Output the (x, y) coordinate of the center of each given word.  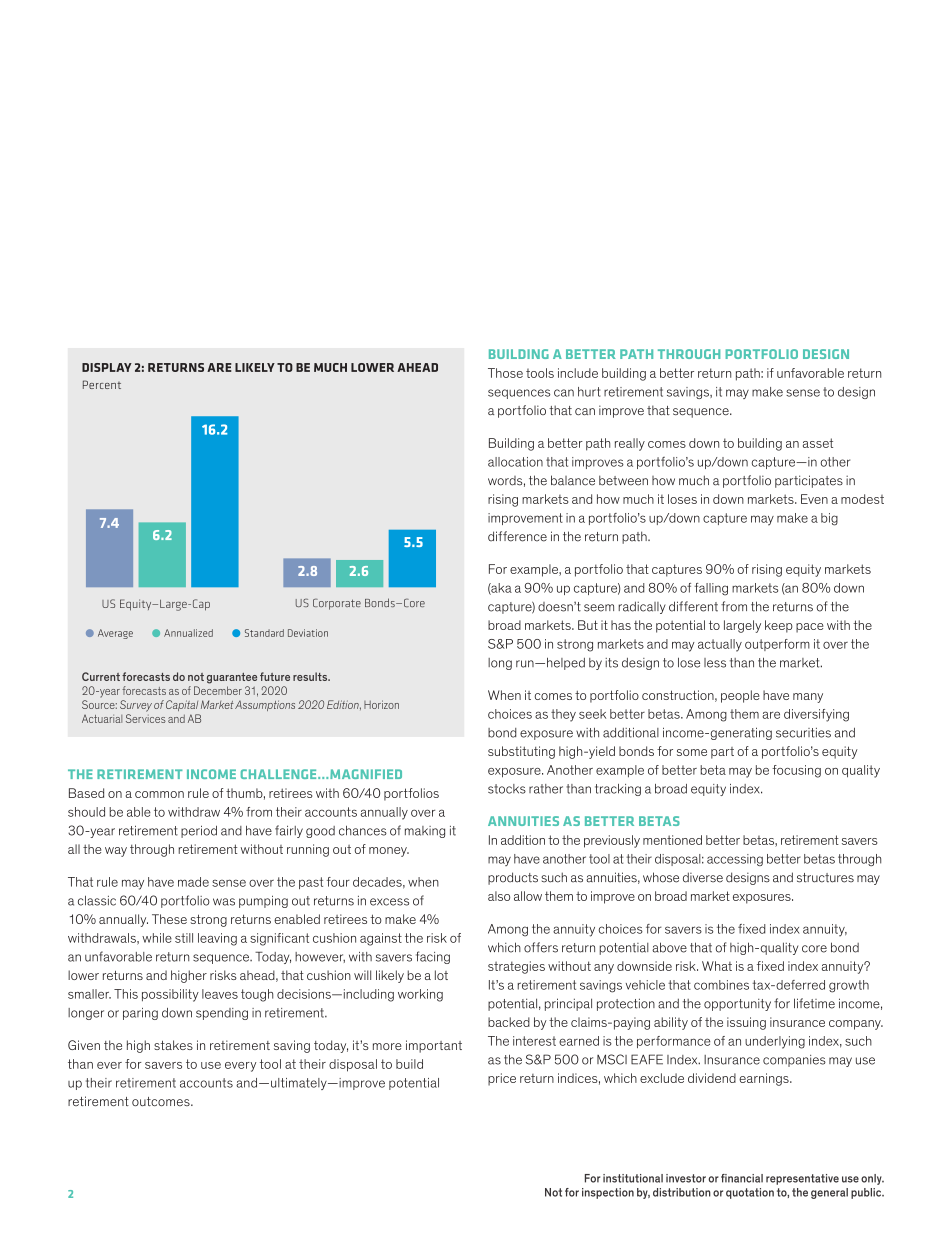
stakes (173, 1045)
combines (721, 985)
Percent (102, 384)
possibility (170, 995)
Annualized (188, 633)
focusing (796, 771)
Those (505, 373)
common (159, 794)
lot (441, 975)
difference (517, 536)
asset (818, 443)
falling (711, 589)
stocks (507, 789)
